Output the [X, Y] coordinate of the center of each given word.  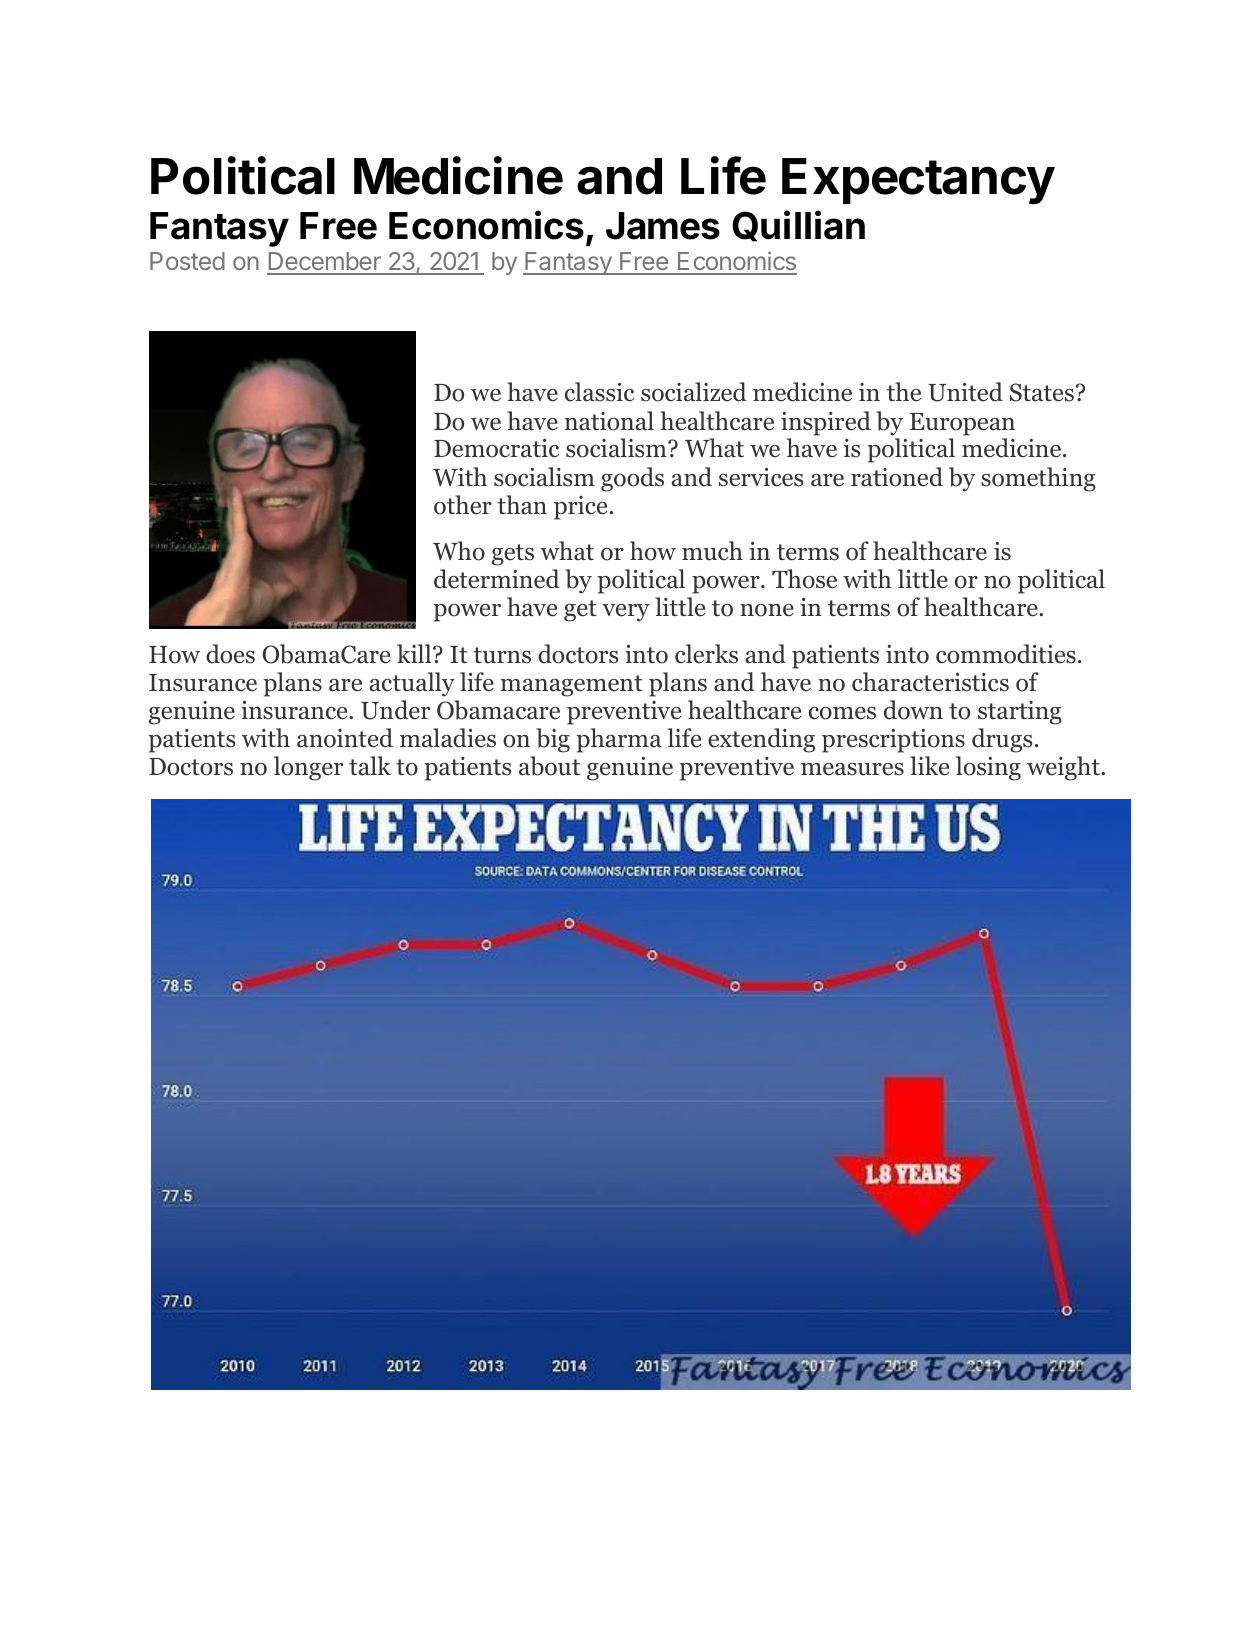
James [663, 226]
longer [308, 768]
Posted [187, 261]
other [463, 505]
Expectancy [918, 181]
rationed [897, 477]
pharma [619, 740]
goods [632, 479]
